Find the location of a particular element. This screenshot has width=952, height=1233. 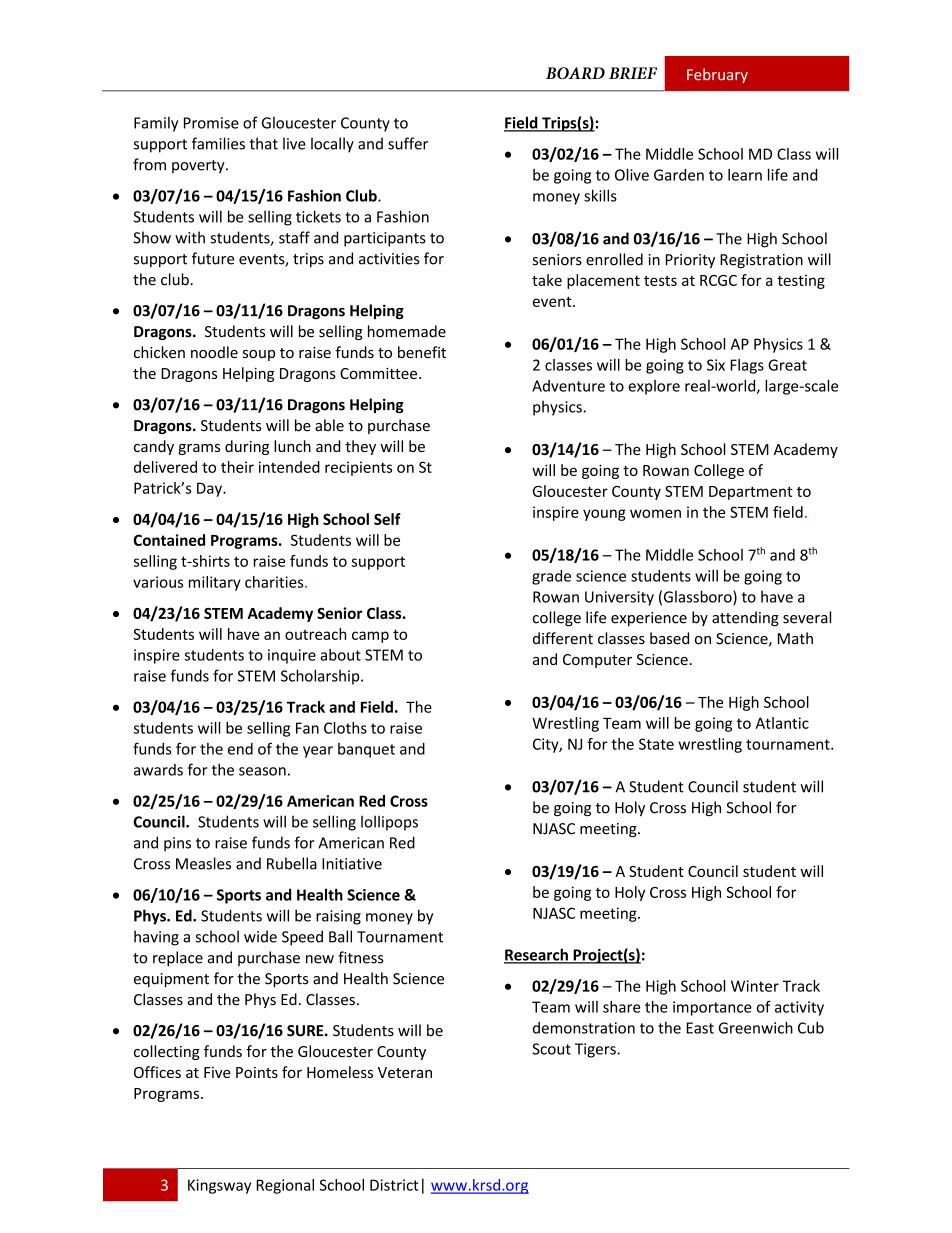

Research is located at coordinates (537, 955).
